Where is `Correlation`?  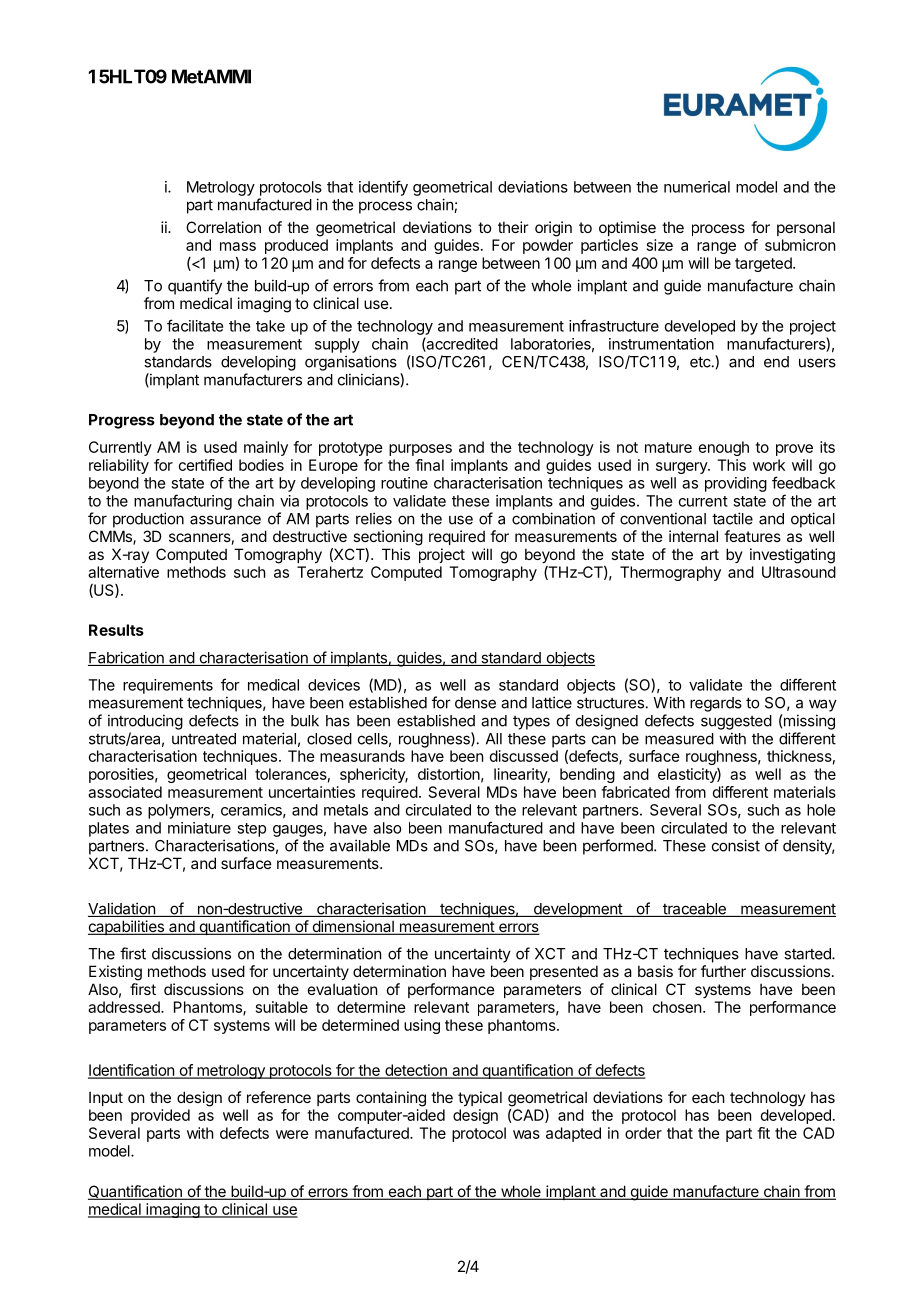 Correlation is located at coordinates (223, 227).
